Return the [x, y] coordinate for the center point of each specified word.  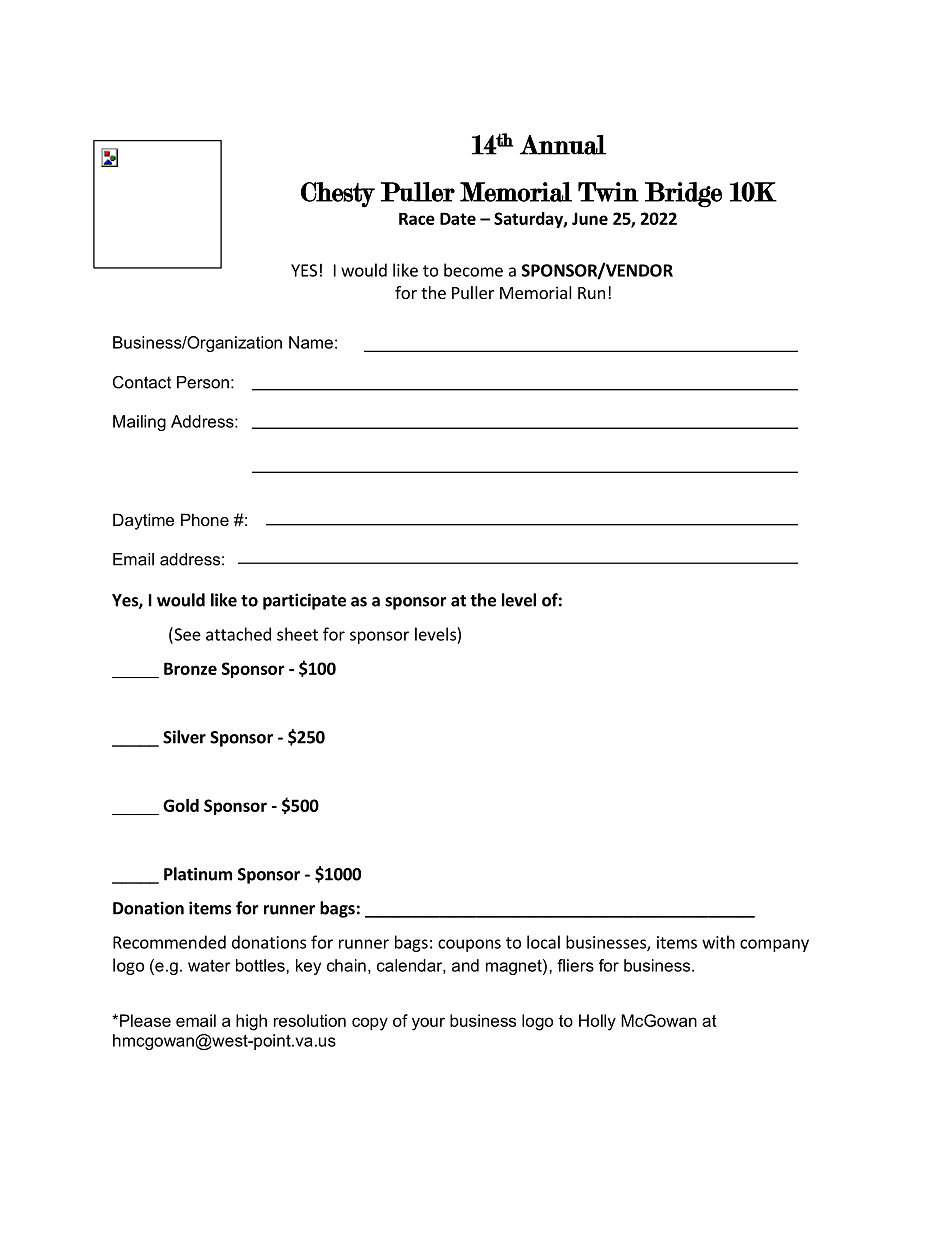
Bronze [190, 668]
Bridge [683, 195]
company [774, 945]
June [590, 218]
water [209, 965]
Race [417, 219]
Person [203, 382]
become [473, 270]
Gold [181, 805]
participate [304, 601]
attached [238, 634]
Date [458, 218]
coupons [469, 945]
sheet [297, 634]
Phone [205, 519]
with [718, 942]
